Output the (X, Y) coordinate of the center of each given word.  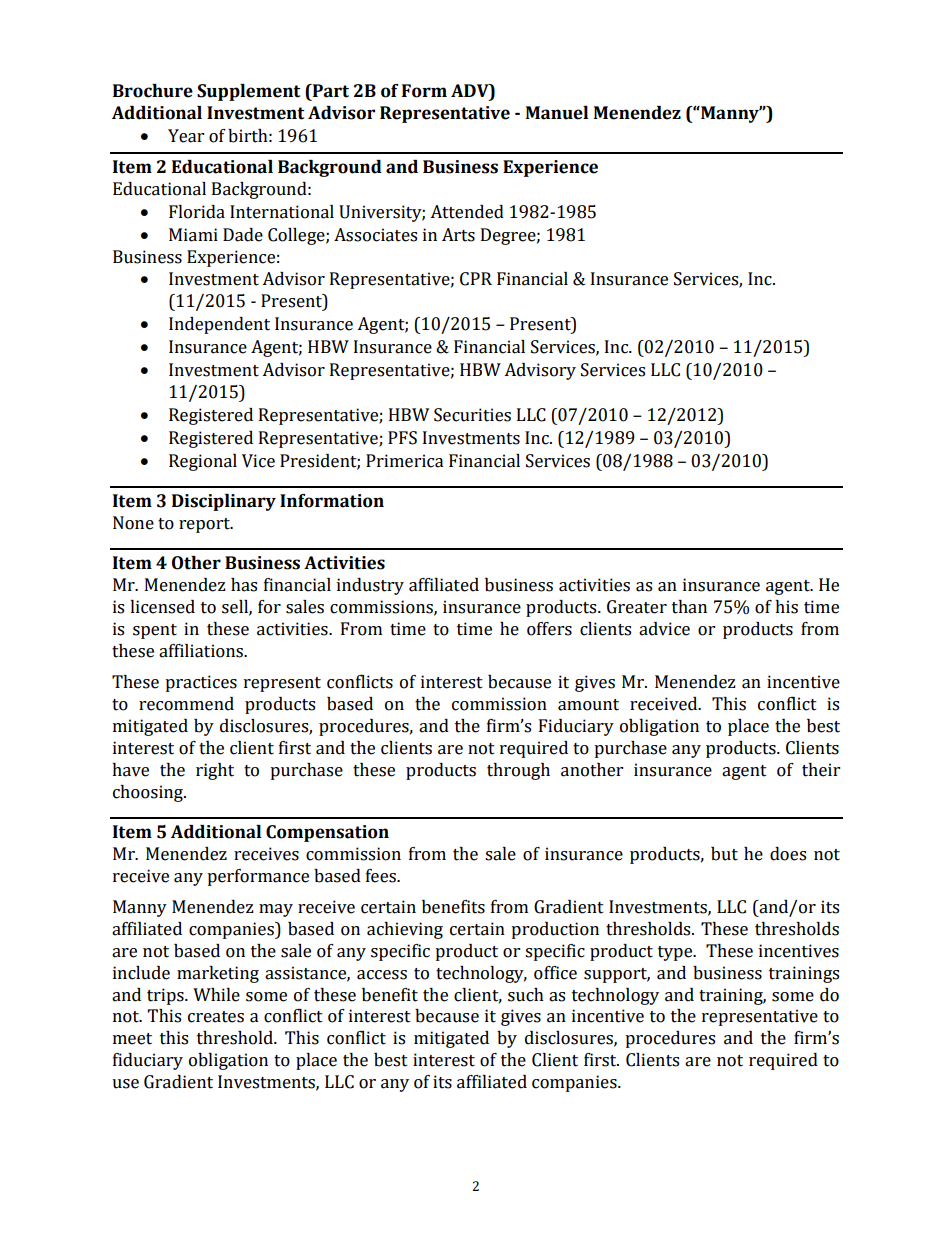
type (676, 953)
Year (186, 136)
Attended (467, 212)
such (526, 995)
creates (216, 1017)
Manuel (557, 113)
